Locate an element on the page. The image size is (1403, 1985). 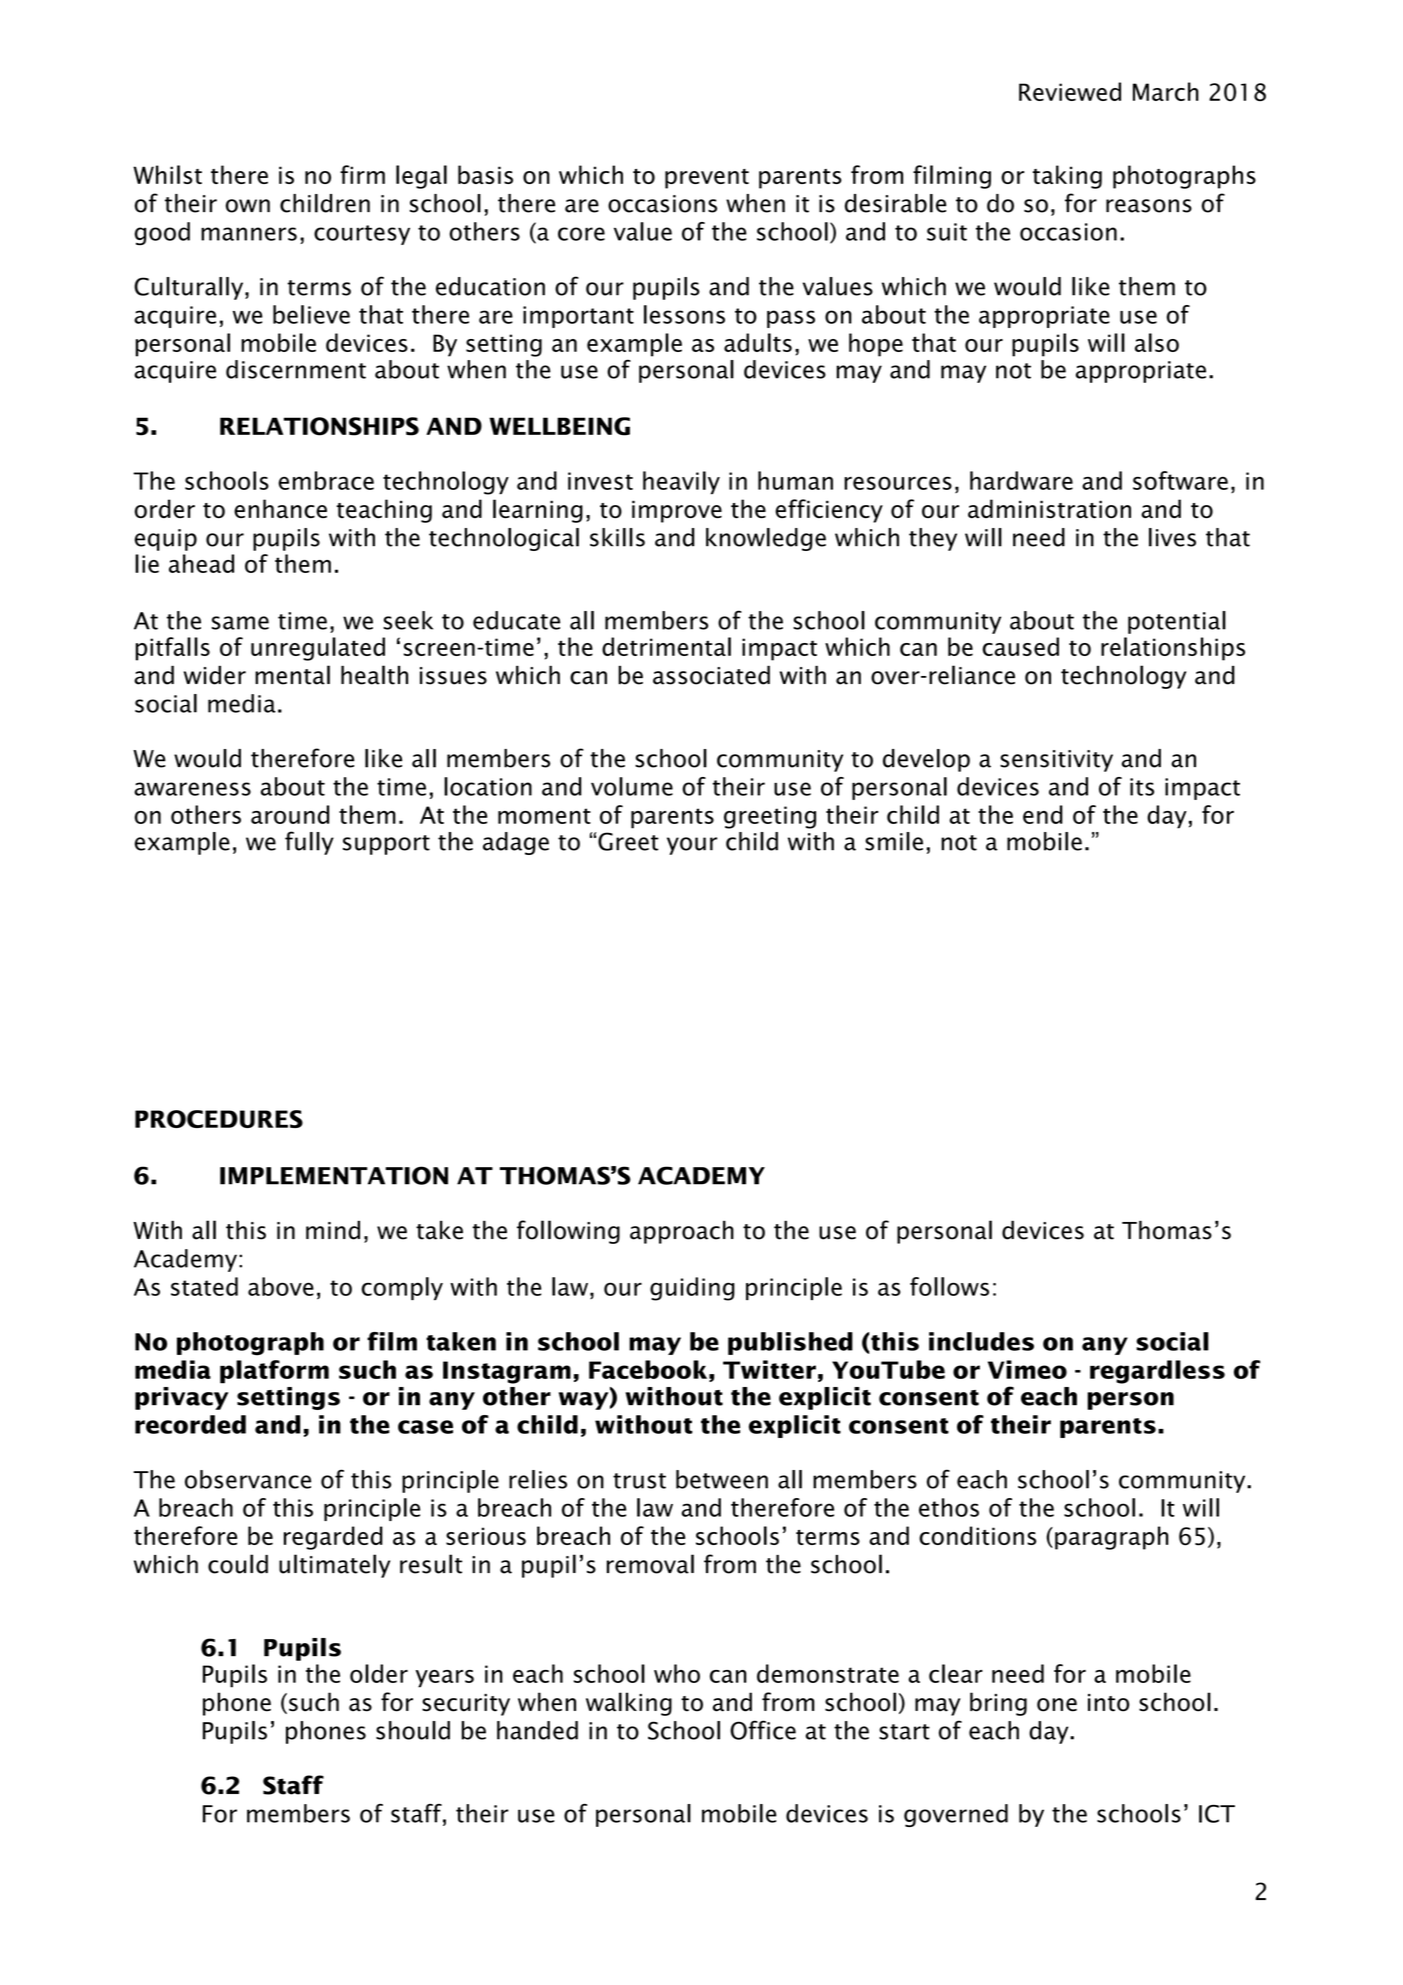
associated is located at coordinates (711, 675).
